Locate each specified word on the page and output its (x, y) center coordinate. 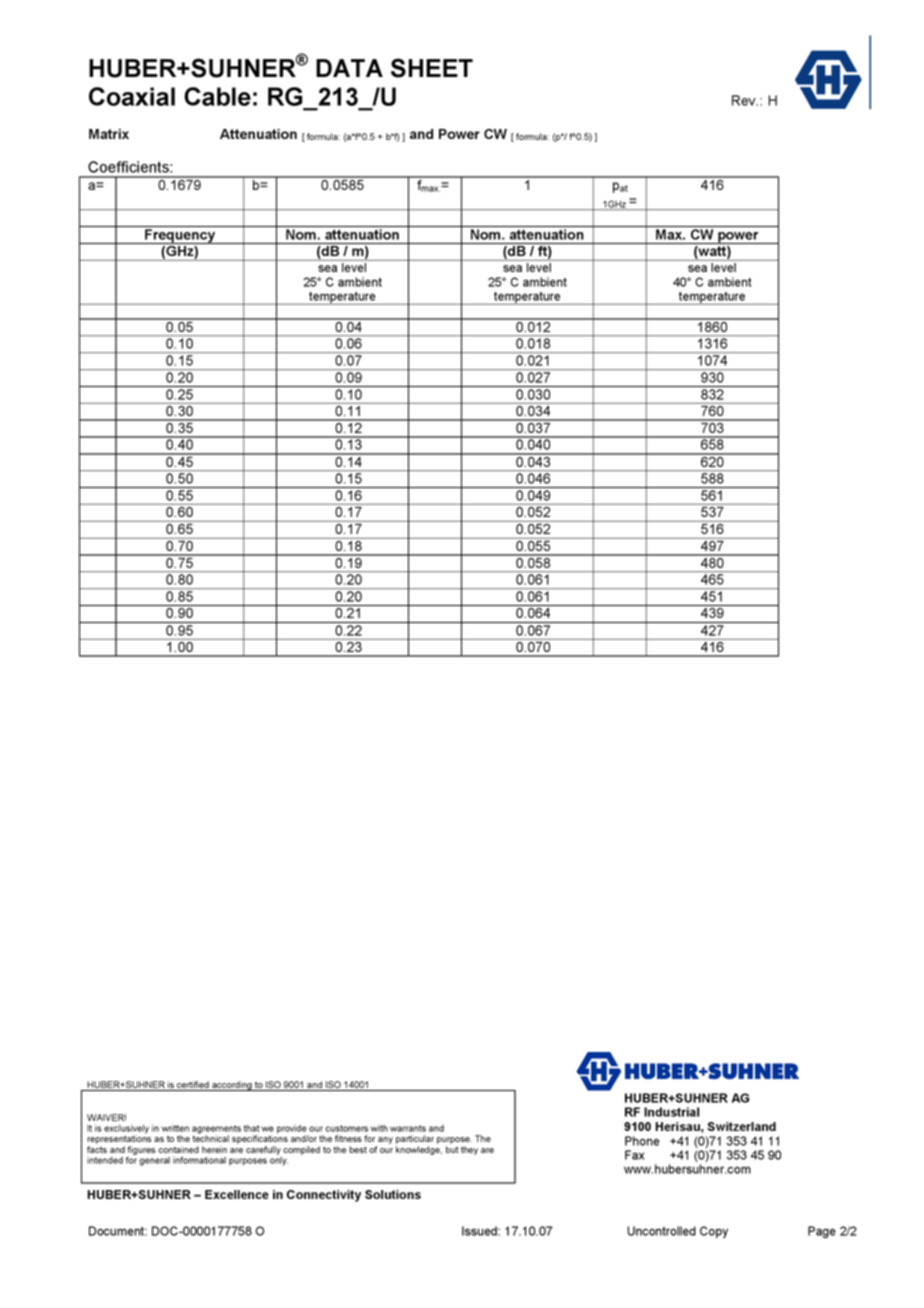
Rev (745, 100)
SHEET (432, 68)
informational (199, 1160)
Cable (217, 96)
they (469, 1150)
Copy (714, 1232)
